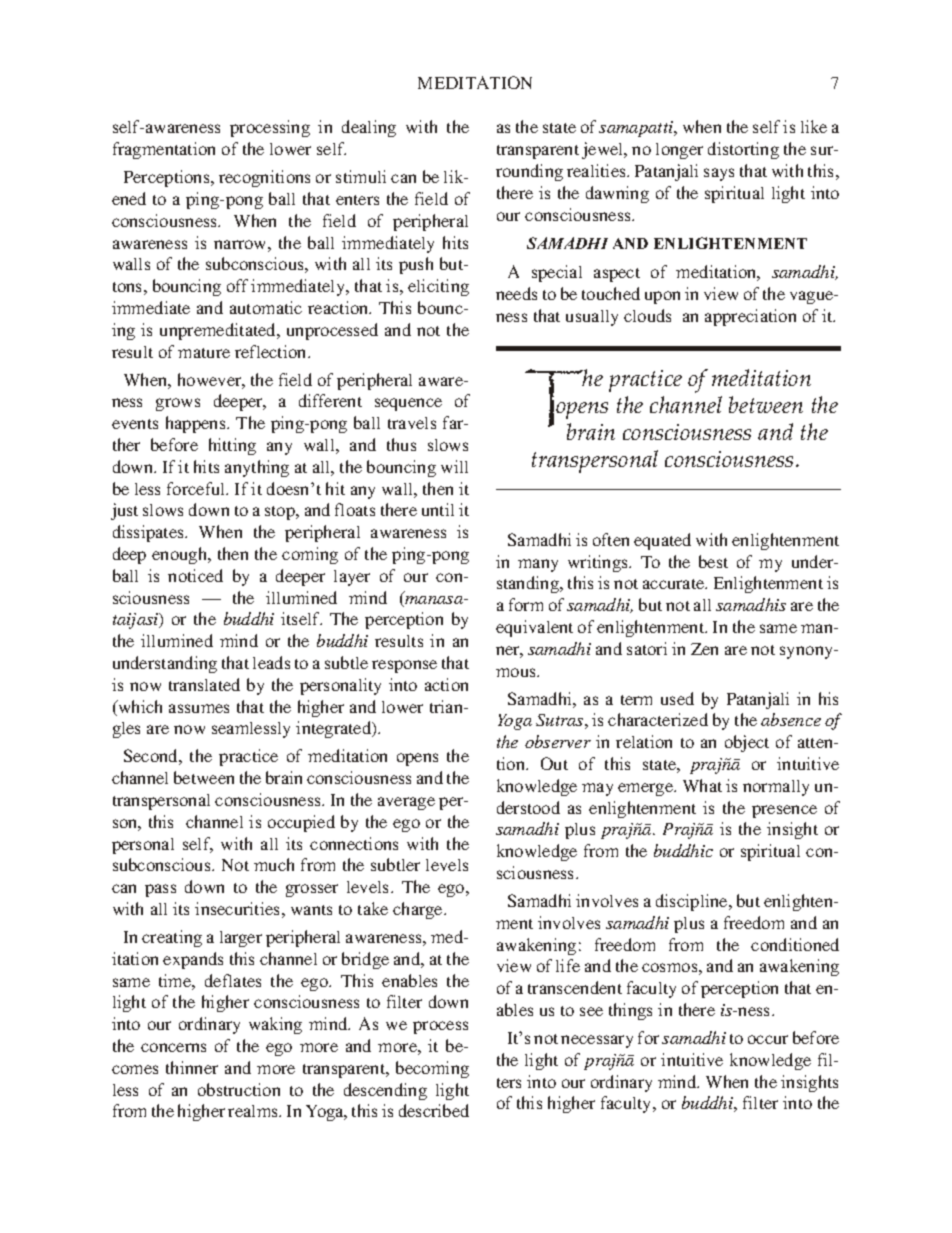  I want to click on far, so click(454, 422).
